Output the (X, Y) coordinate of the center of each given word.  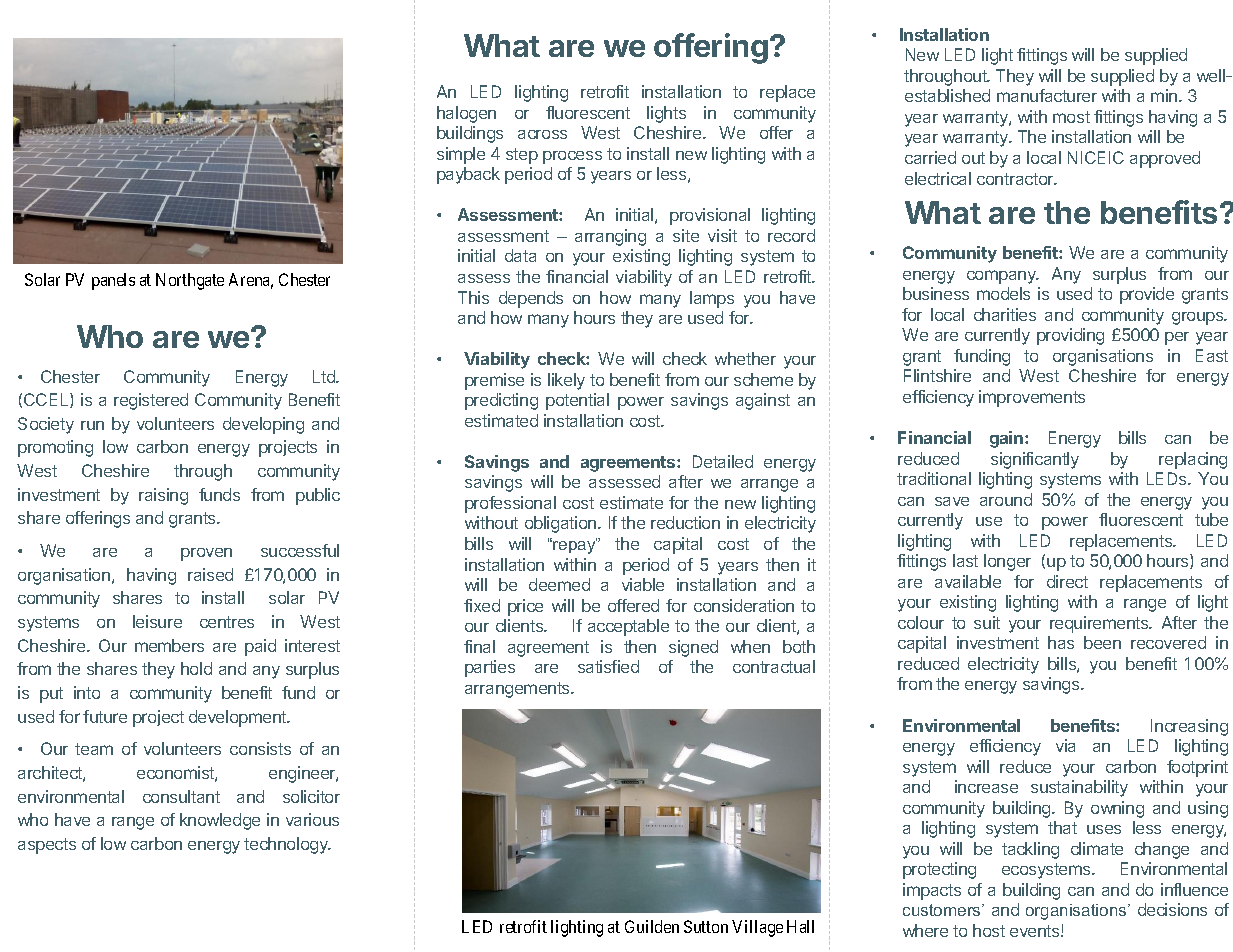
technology (287, 845)
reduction (685, 522)
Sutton (706, 926)
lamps (712, 299)
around (1006, 499)
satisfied (608, 666)
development (239, 718)
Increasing (1189, 727)
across (542, 134)
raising (163, 496)
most (1071, 117)
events (1036, 931)
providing (1070, 336)
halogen (466, 114)
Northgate (190, 281)
